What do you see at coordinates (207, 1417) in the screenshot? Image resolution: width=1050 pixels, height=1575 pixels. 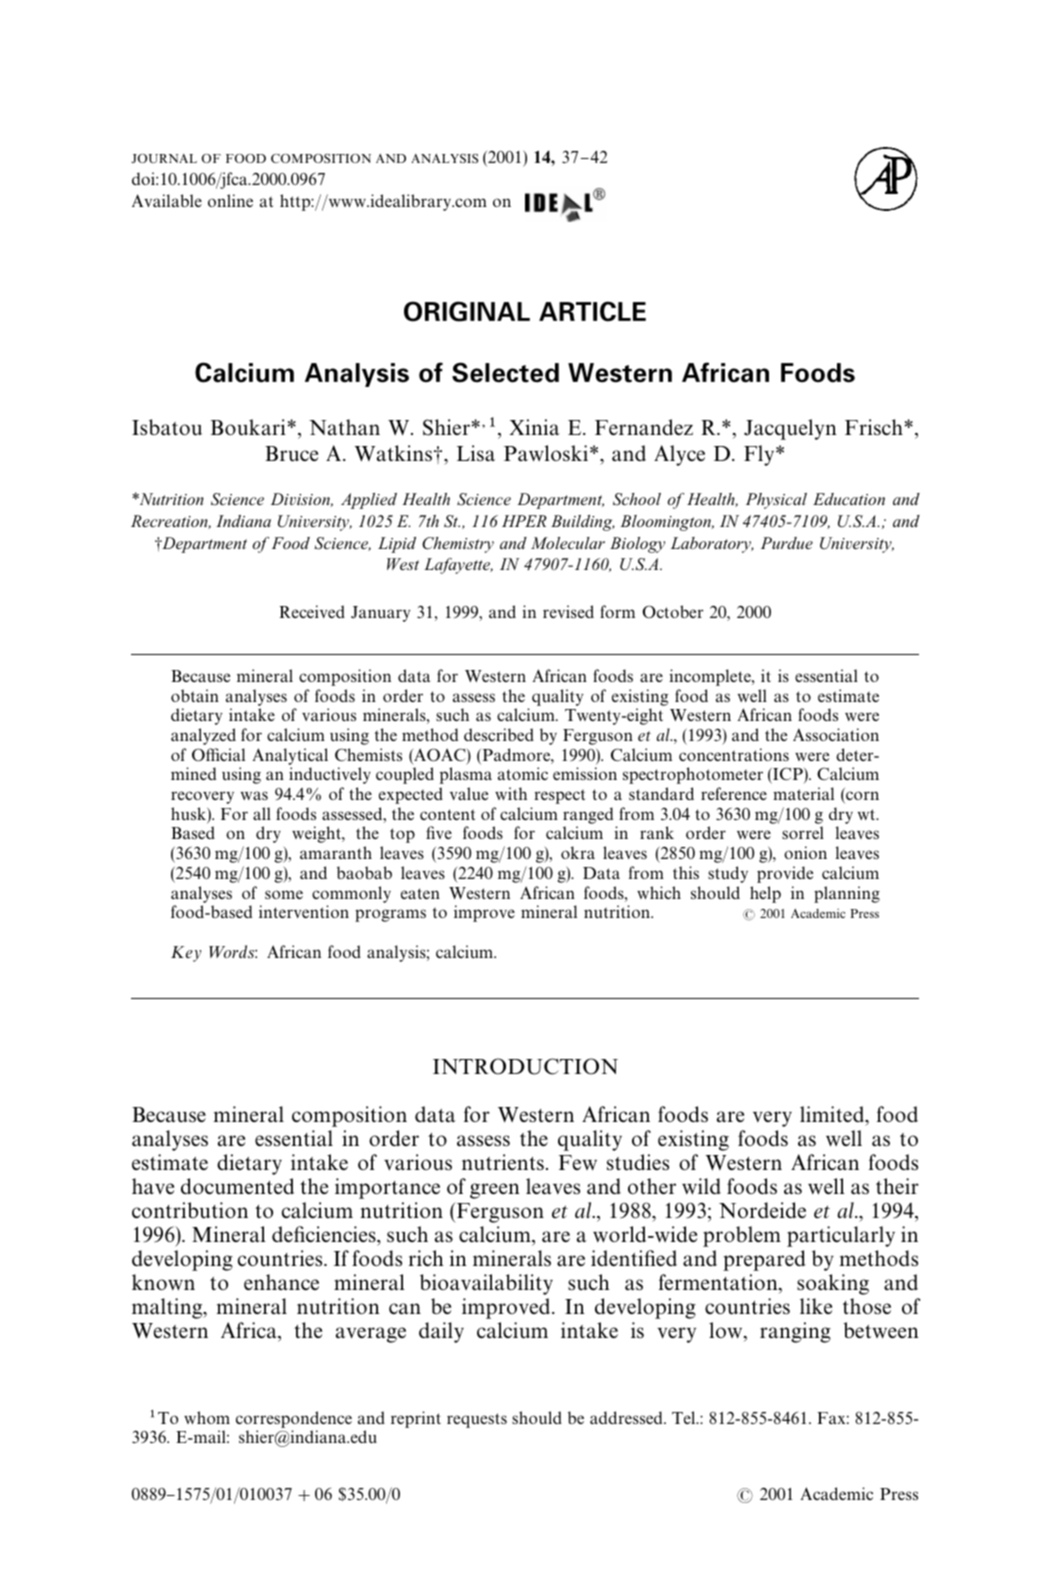 I see `whom` at bounding box center [207, 1417].
